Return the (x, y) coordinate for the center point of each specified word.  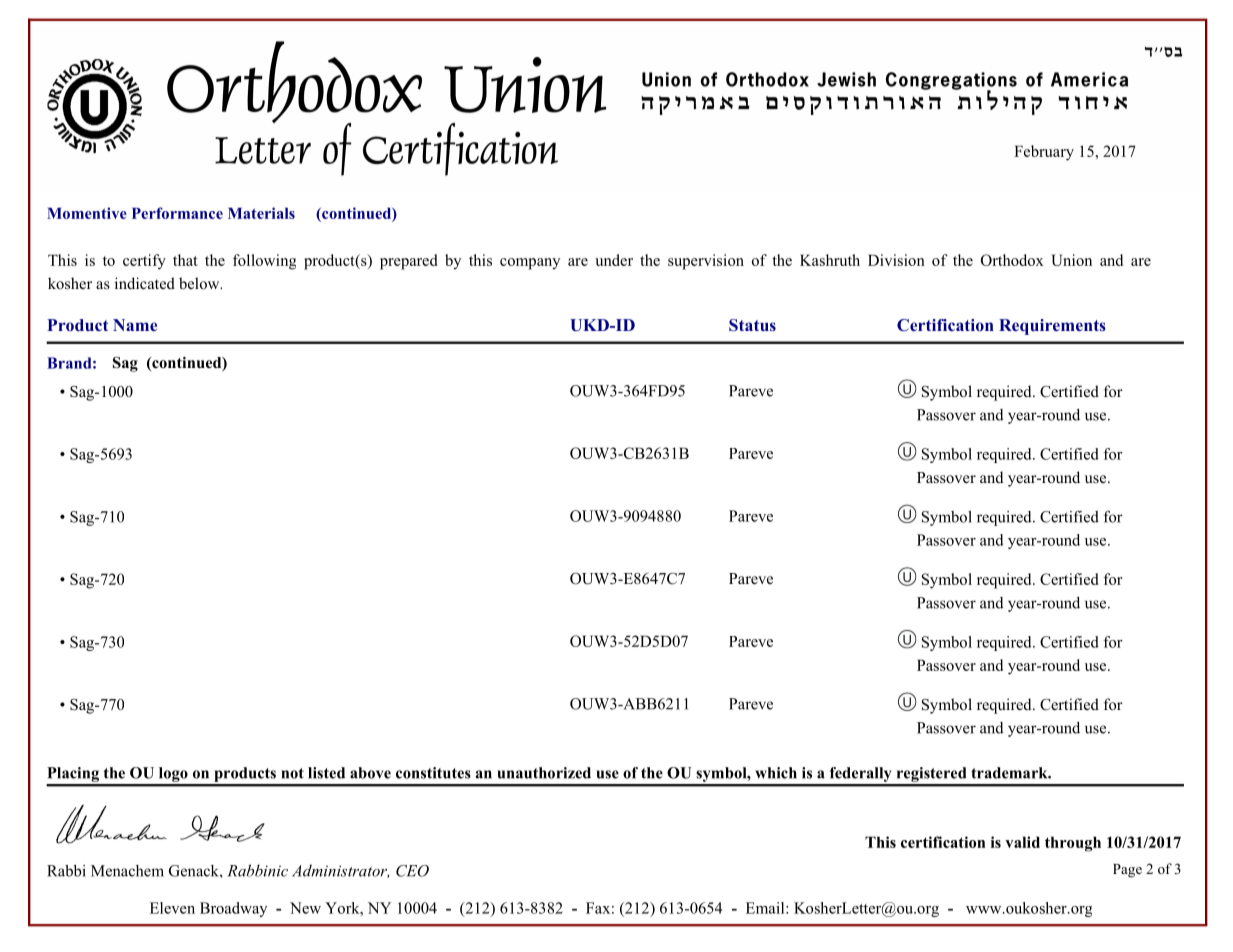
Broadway (233, 909)
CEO (412, 871)
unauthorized (544, 773)
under (614, 260)
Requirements (1052, 327)
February (1044, 153)
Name (135, 325)
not (292, 773)
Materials (261, 213)
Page (1127, 871)
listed (326, 773)
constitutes (433, 773)
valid (1022, 842)
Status (752, 325)
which (776, 773)
